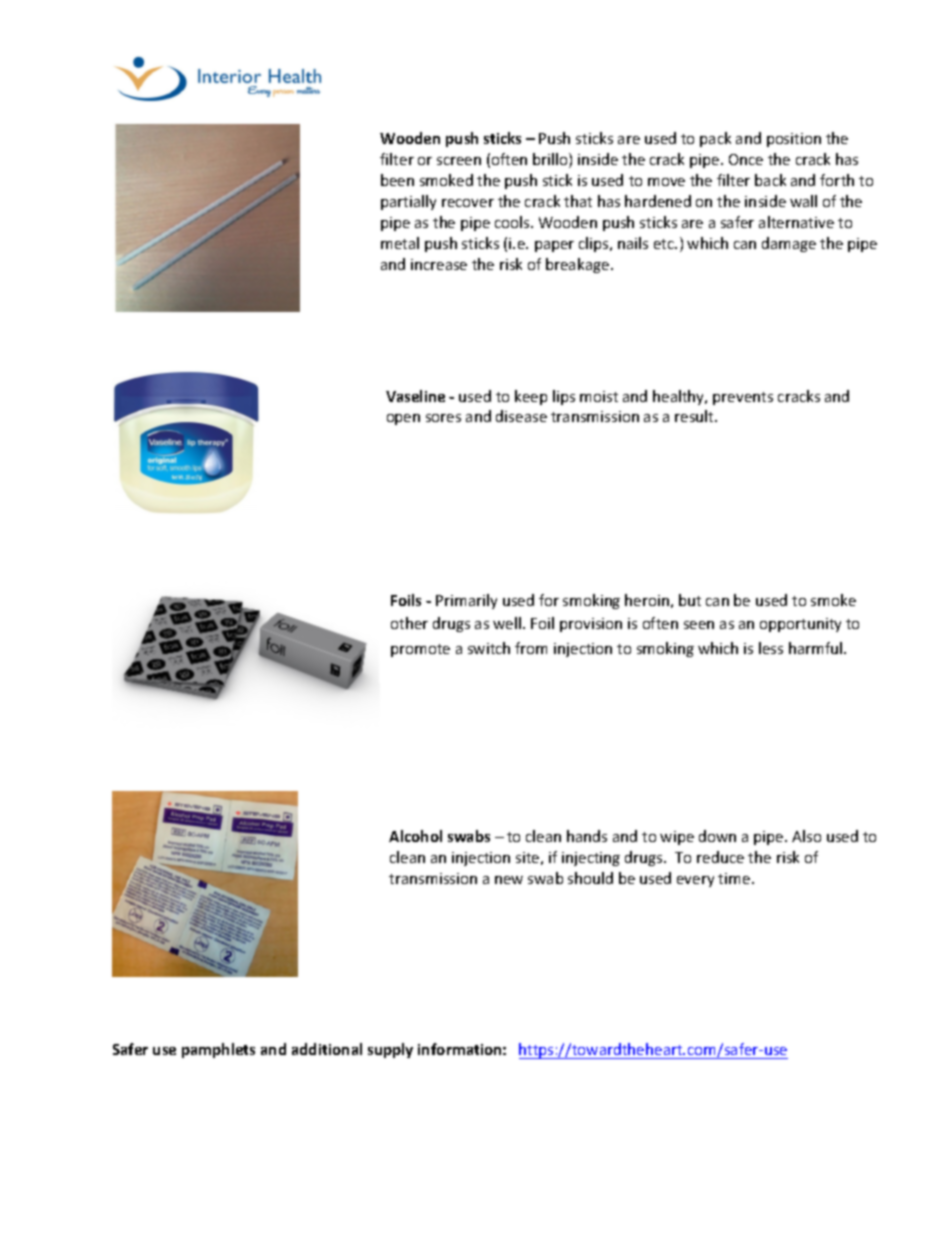 This screenshot has height=1233, width=952. Describe the element at coordinates (531, 648) in the screenshot. I see `from` at that location.
